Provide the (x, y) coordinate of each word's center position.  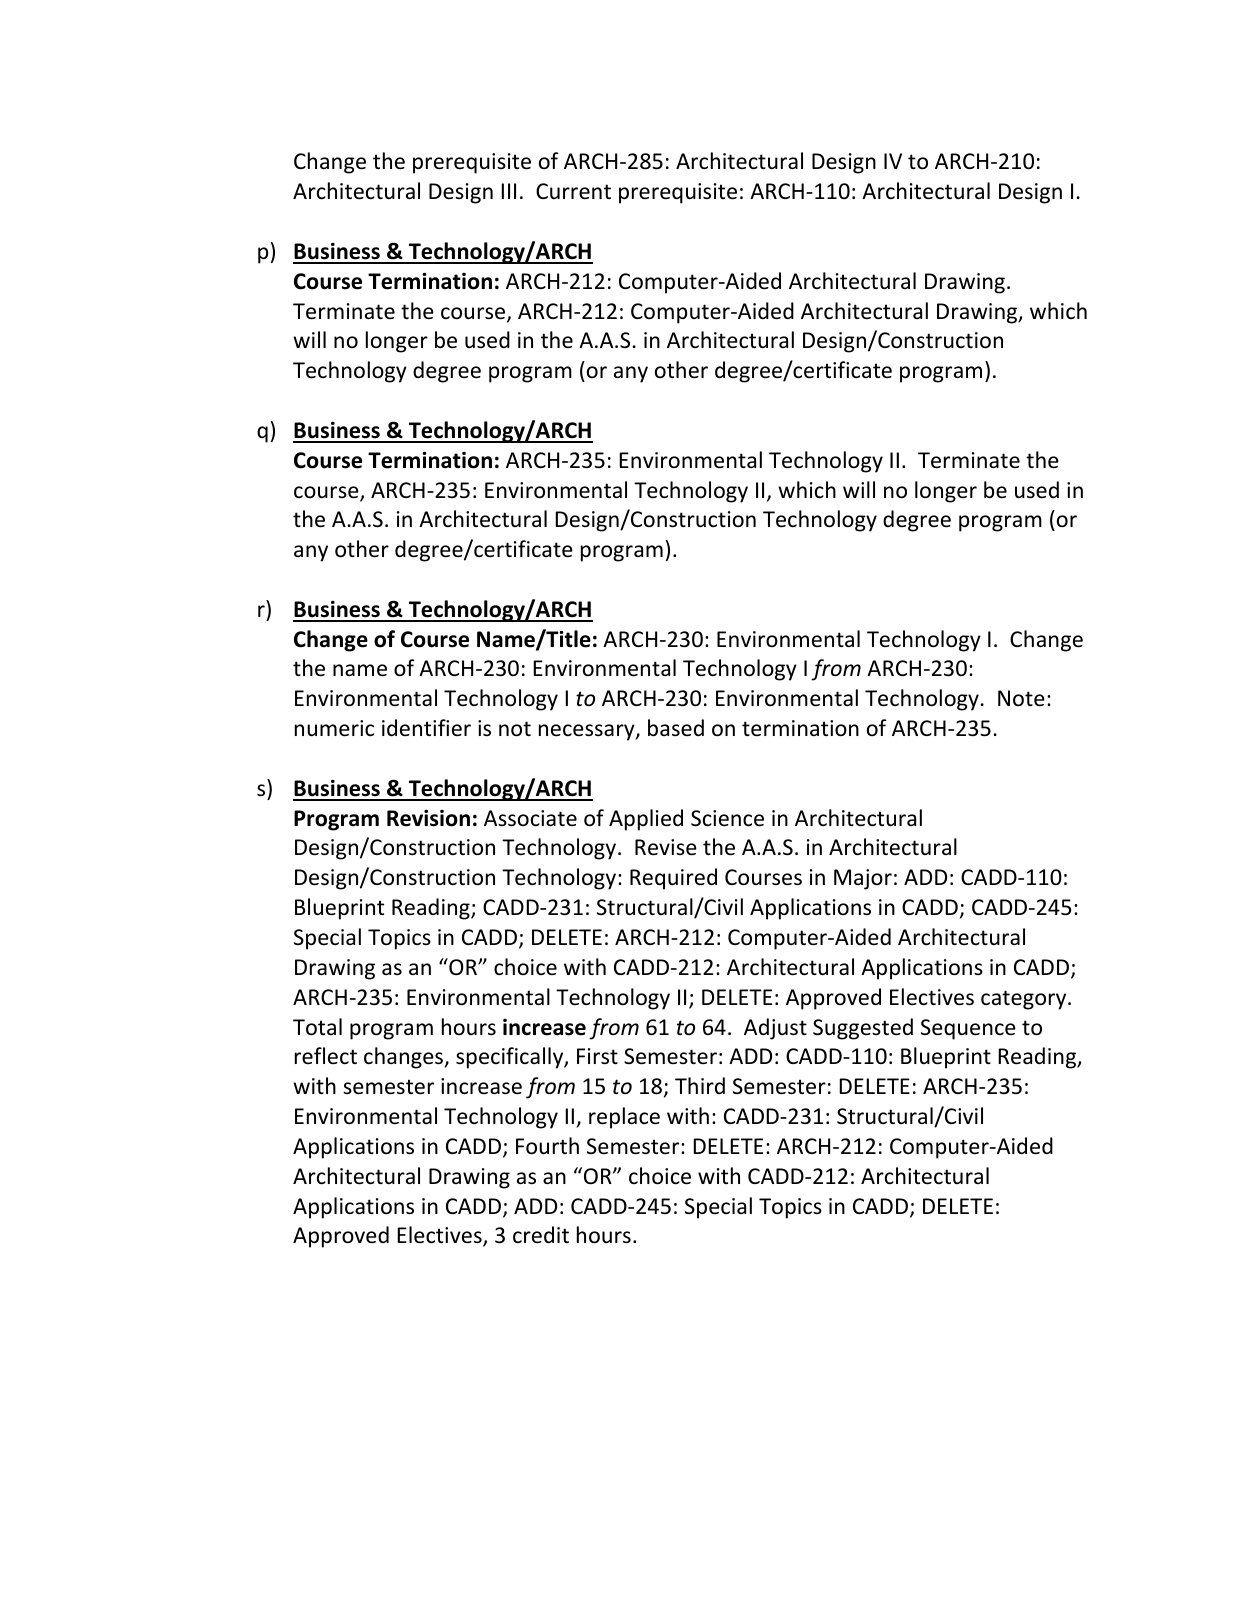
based (676, 728)
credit (541, 1235)
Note (1021, 698)
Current (573, 191)
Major (863, 879)
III (508, 191)
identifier (426, 728)
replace (624, 1118)
